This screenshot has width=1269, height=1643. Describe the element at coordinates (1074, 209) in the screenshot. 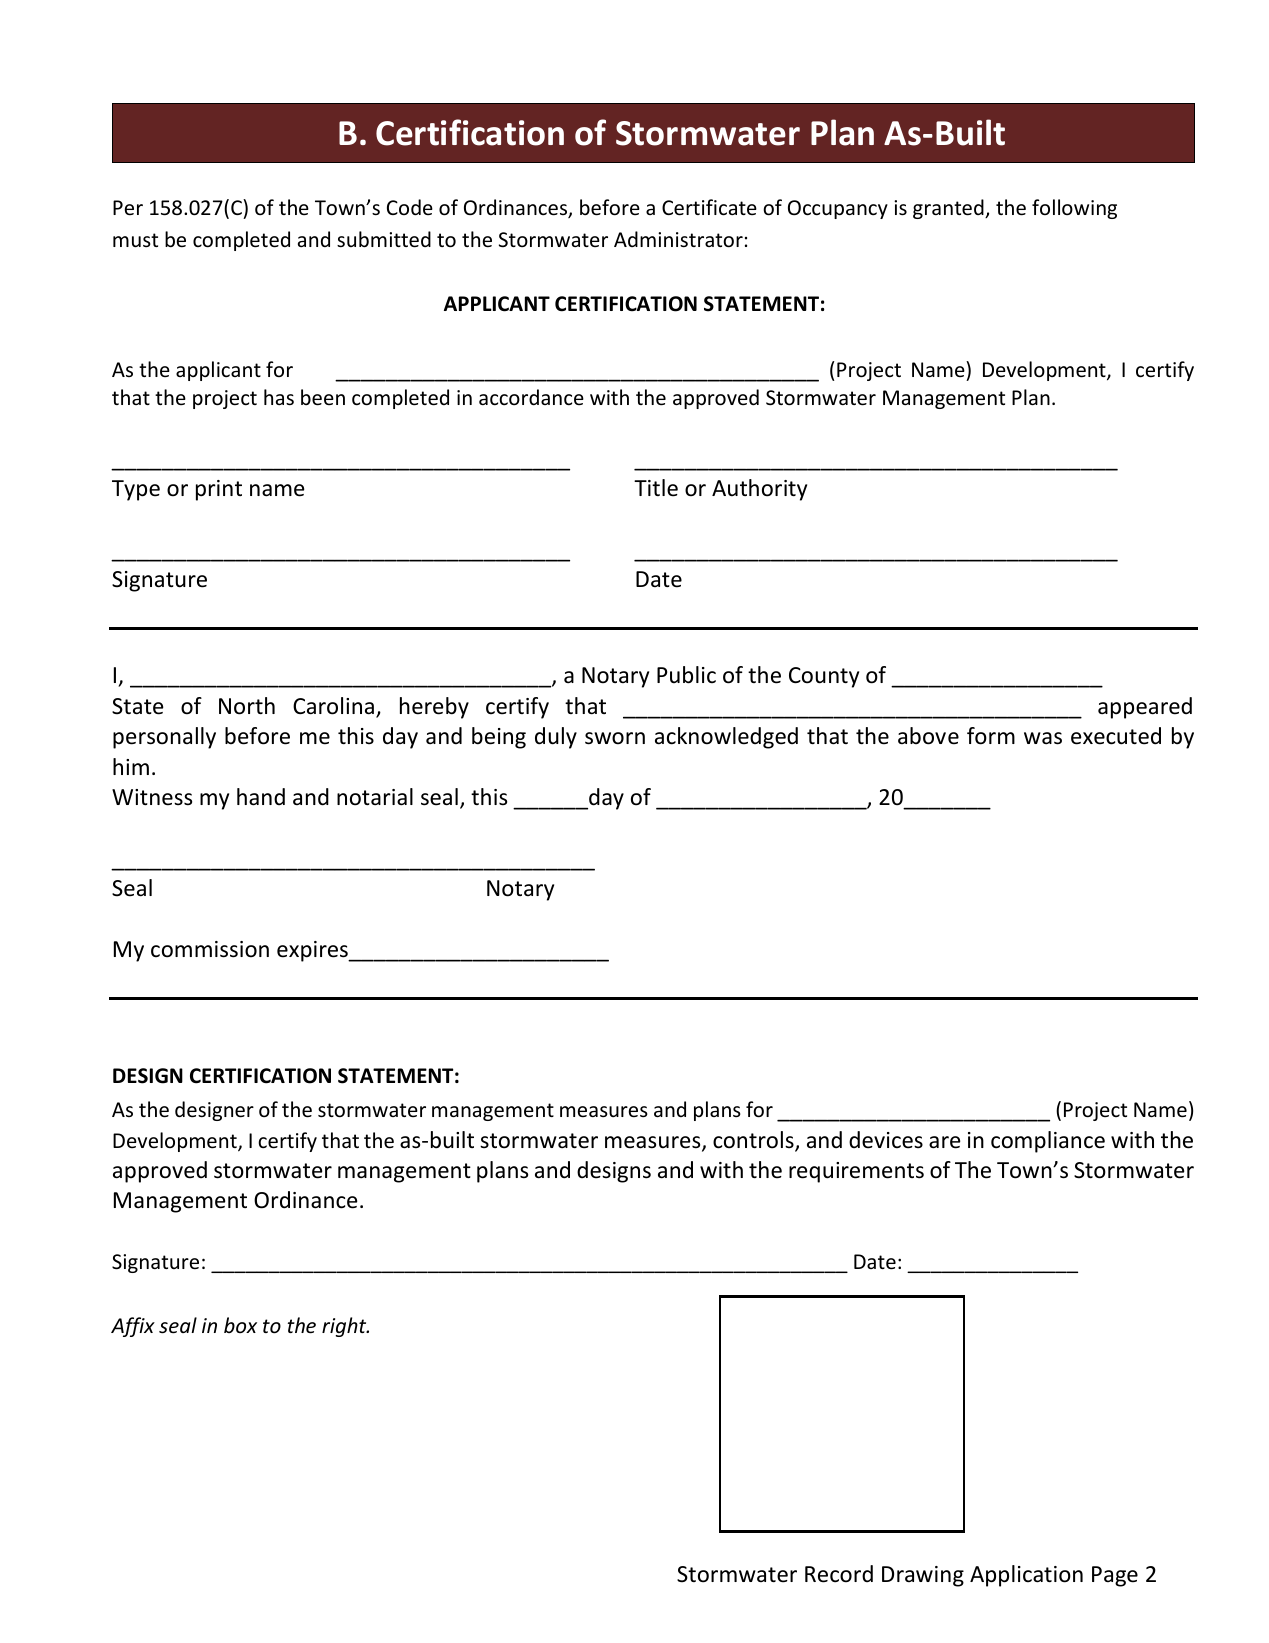

I see `following` at that location.
